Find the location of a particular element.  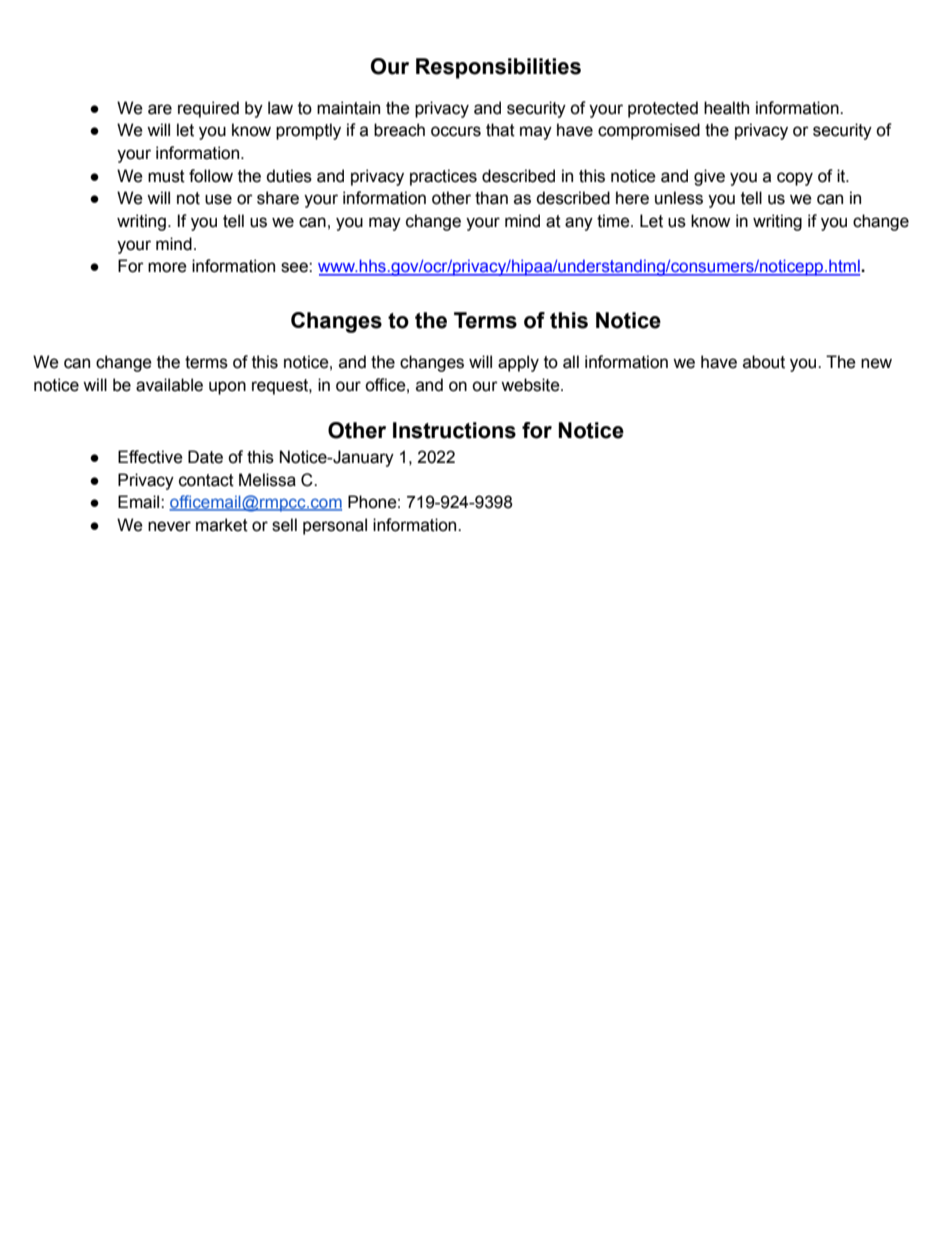

about is located at coordinates (764, 362).
